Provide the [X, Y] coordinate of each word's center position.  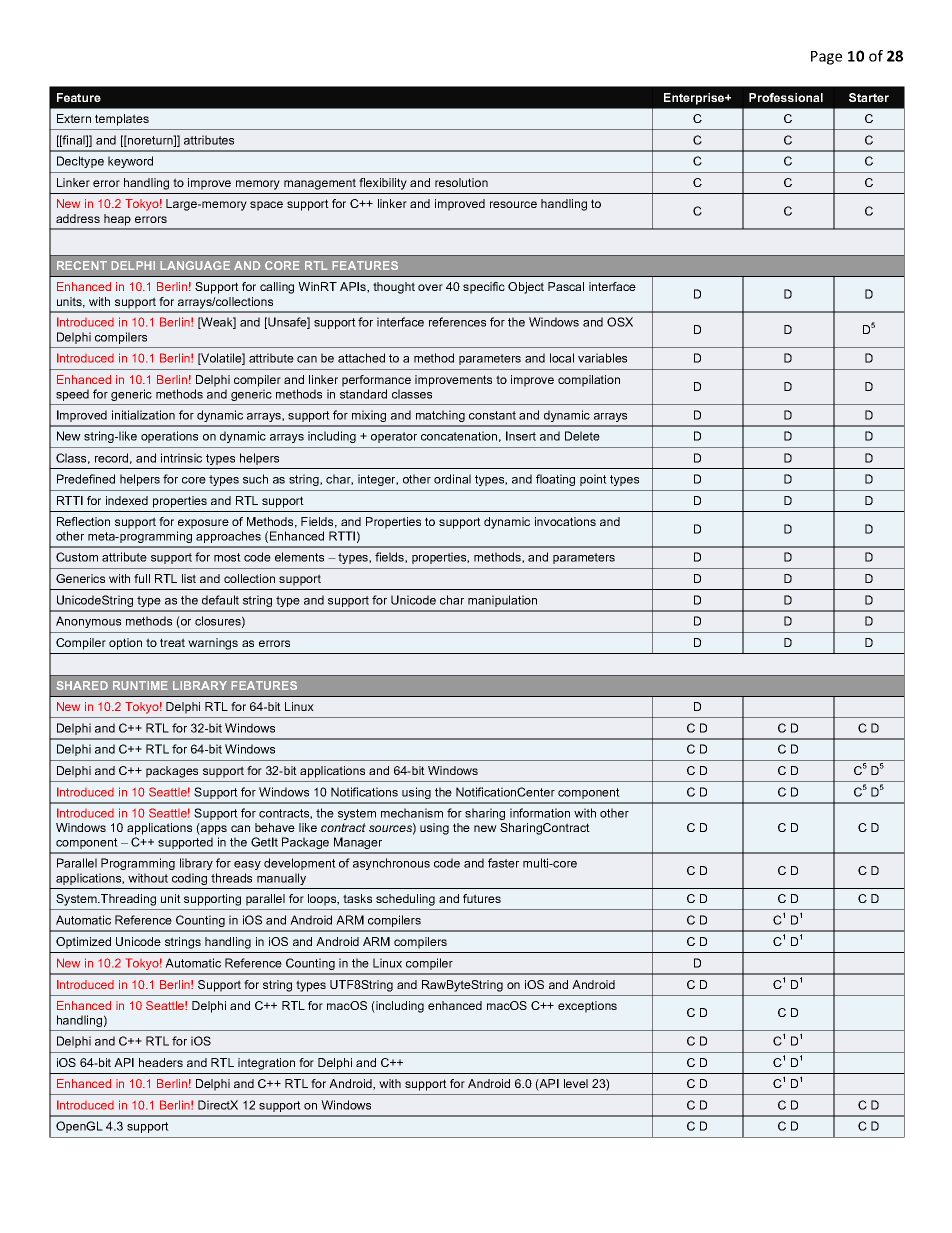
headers [161, 1062]
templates [122, 120]
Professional [786, 97]
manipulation [502, 601]
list [189, 578]
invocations [565, 521]
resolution [461, 182]
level [576, 1083]
